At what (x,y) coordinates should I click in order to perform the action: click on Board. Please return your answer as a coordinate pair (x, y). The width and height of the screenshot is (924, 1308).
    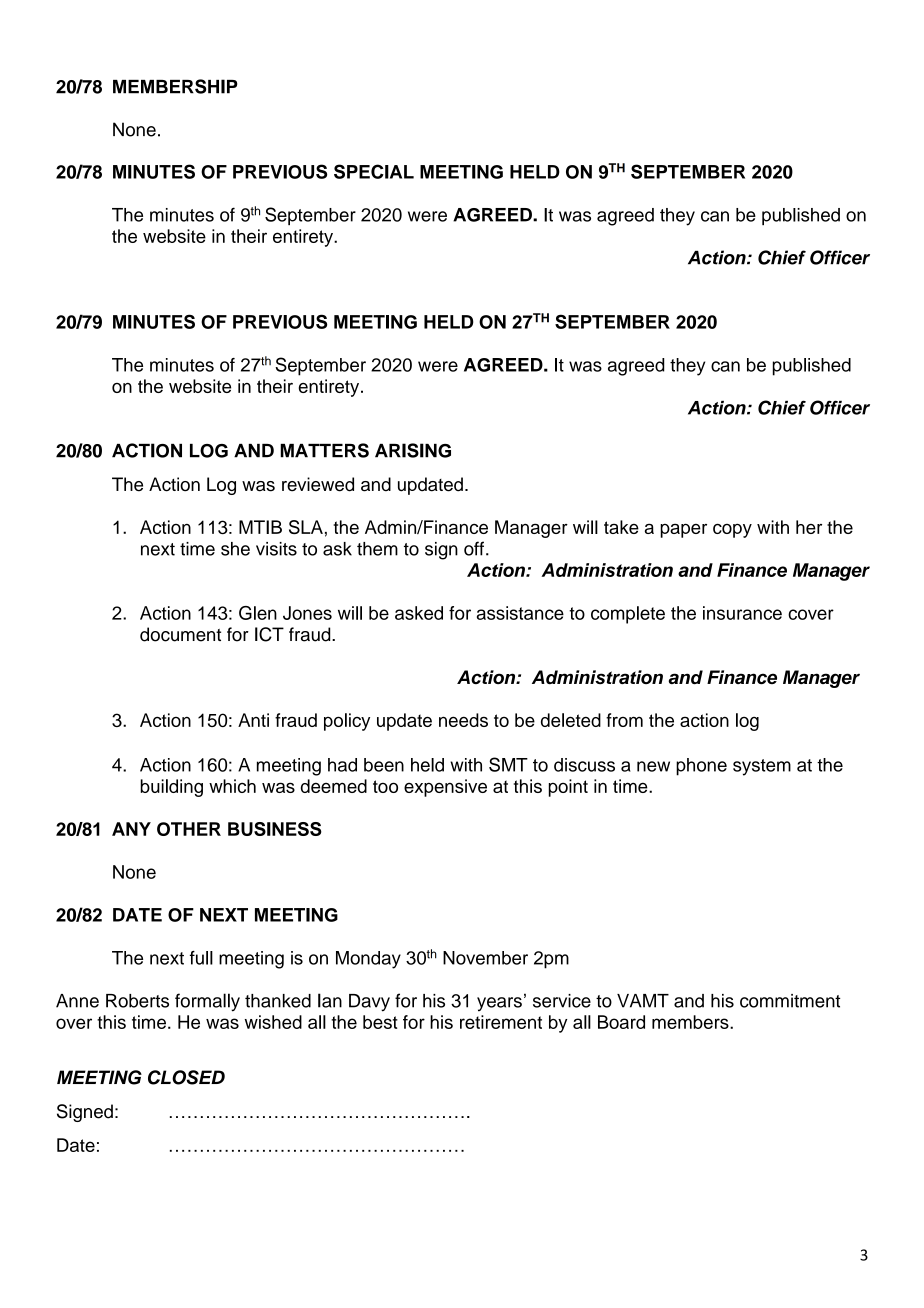
    Looking at the image, I should click on (621, 1022).
